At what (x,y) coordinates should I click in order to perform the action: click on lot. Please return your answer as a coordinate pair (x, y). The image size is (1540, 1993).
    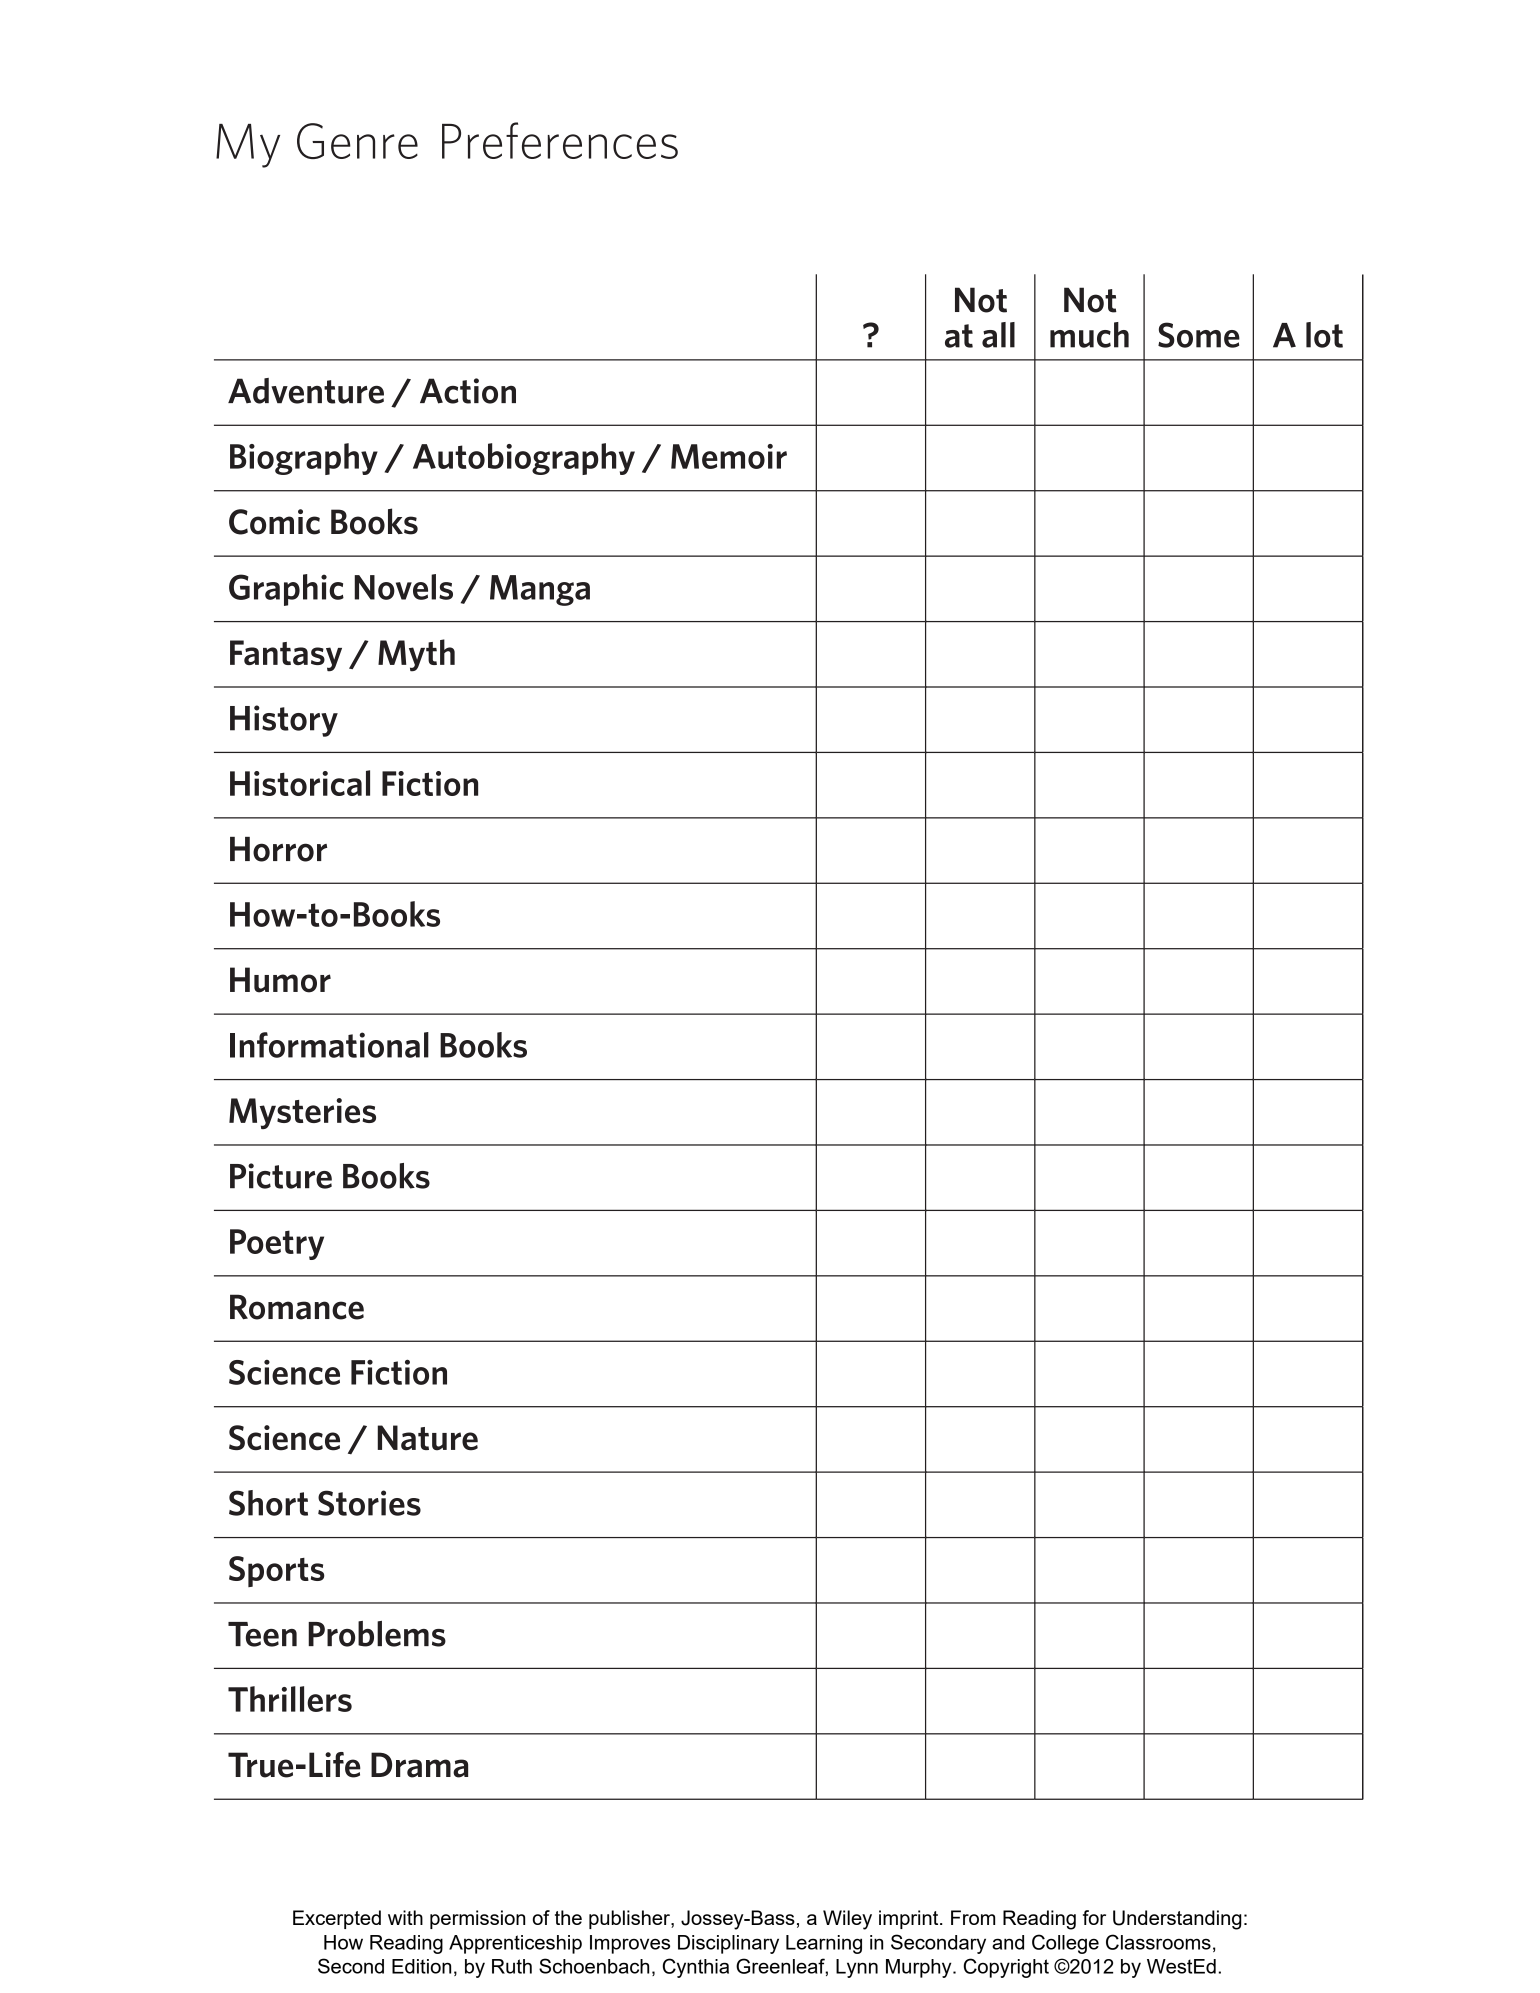
    Looking at the image, I should click on (1324, 335).
